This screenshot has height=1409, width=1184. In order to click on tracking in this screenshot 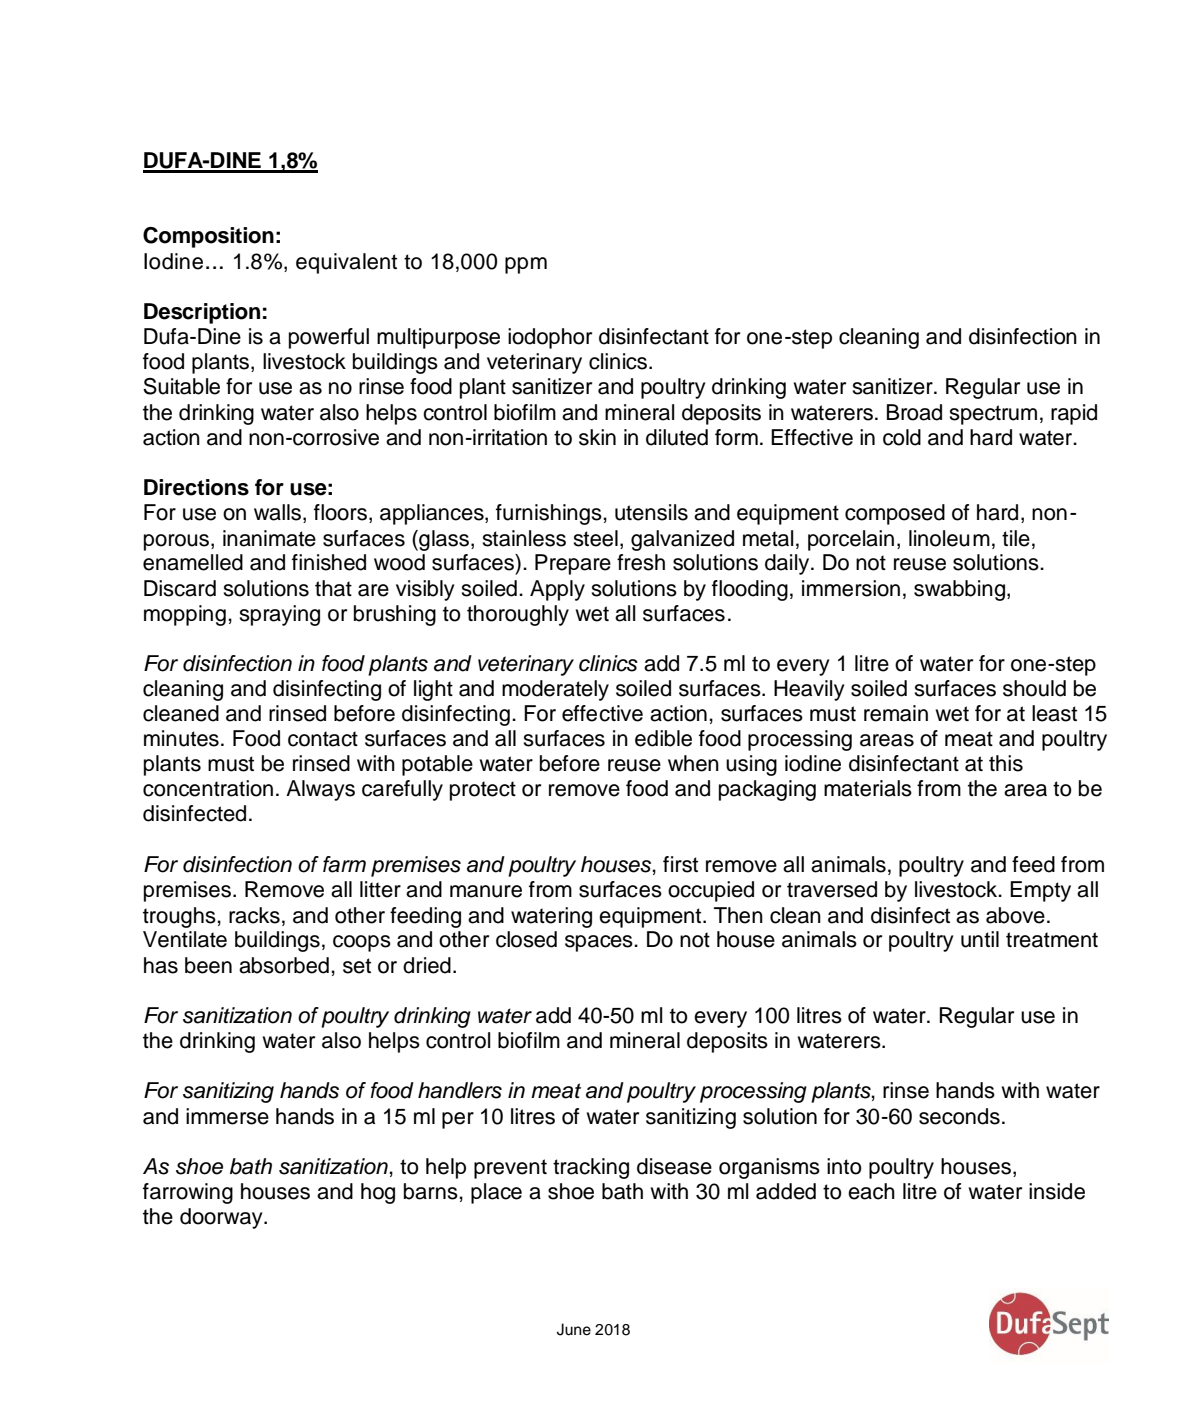, I will do `click(591, 1168)`.
